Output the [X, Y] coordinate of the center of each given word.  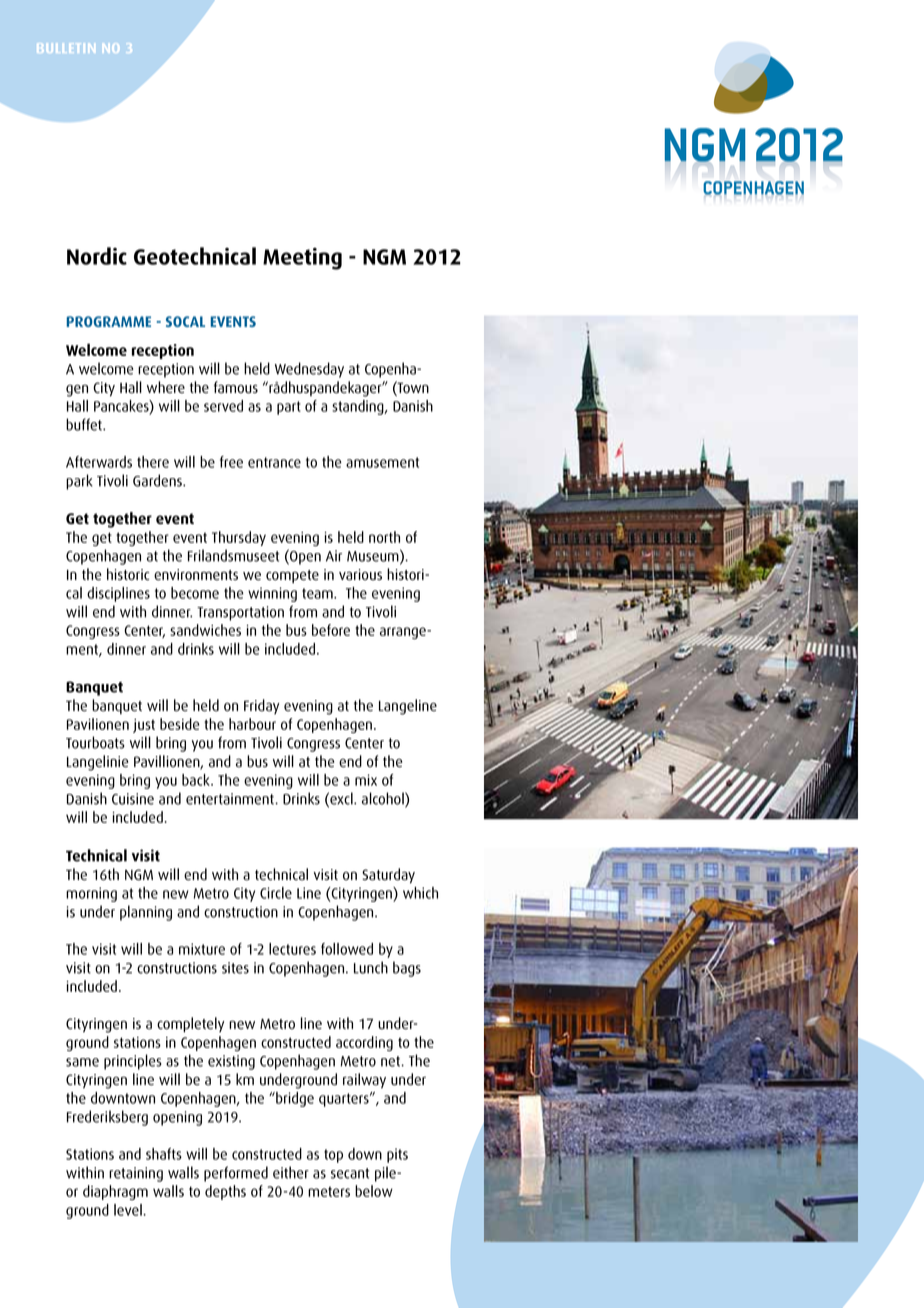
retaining [136, 1174]
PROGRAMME [109, 321]
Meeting [302, 259]
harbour [252, 724]
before [331, 630]
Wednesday [309, 370]
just [144, 726]
